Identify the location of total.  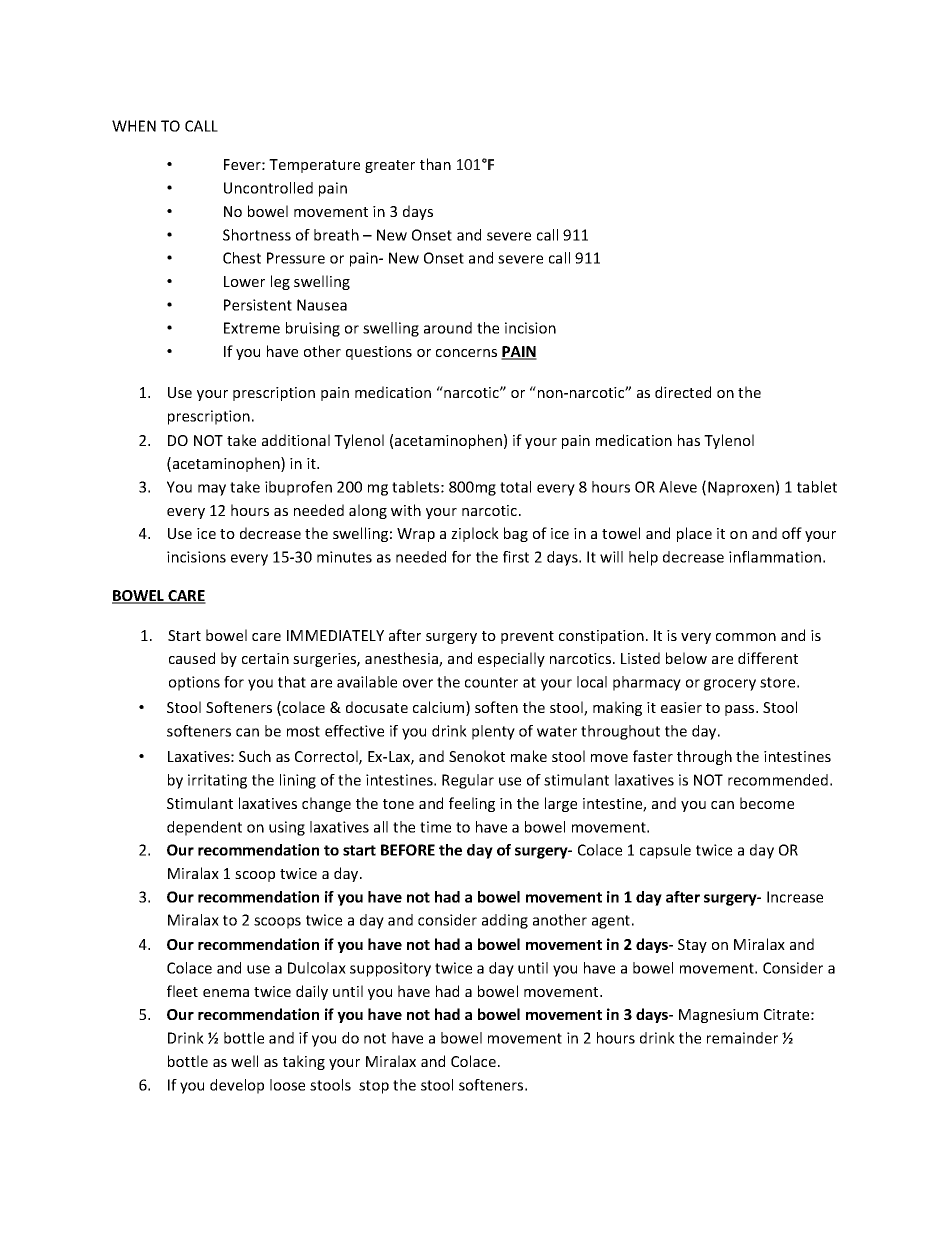
(515, 487).
